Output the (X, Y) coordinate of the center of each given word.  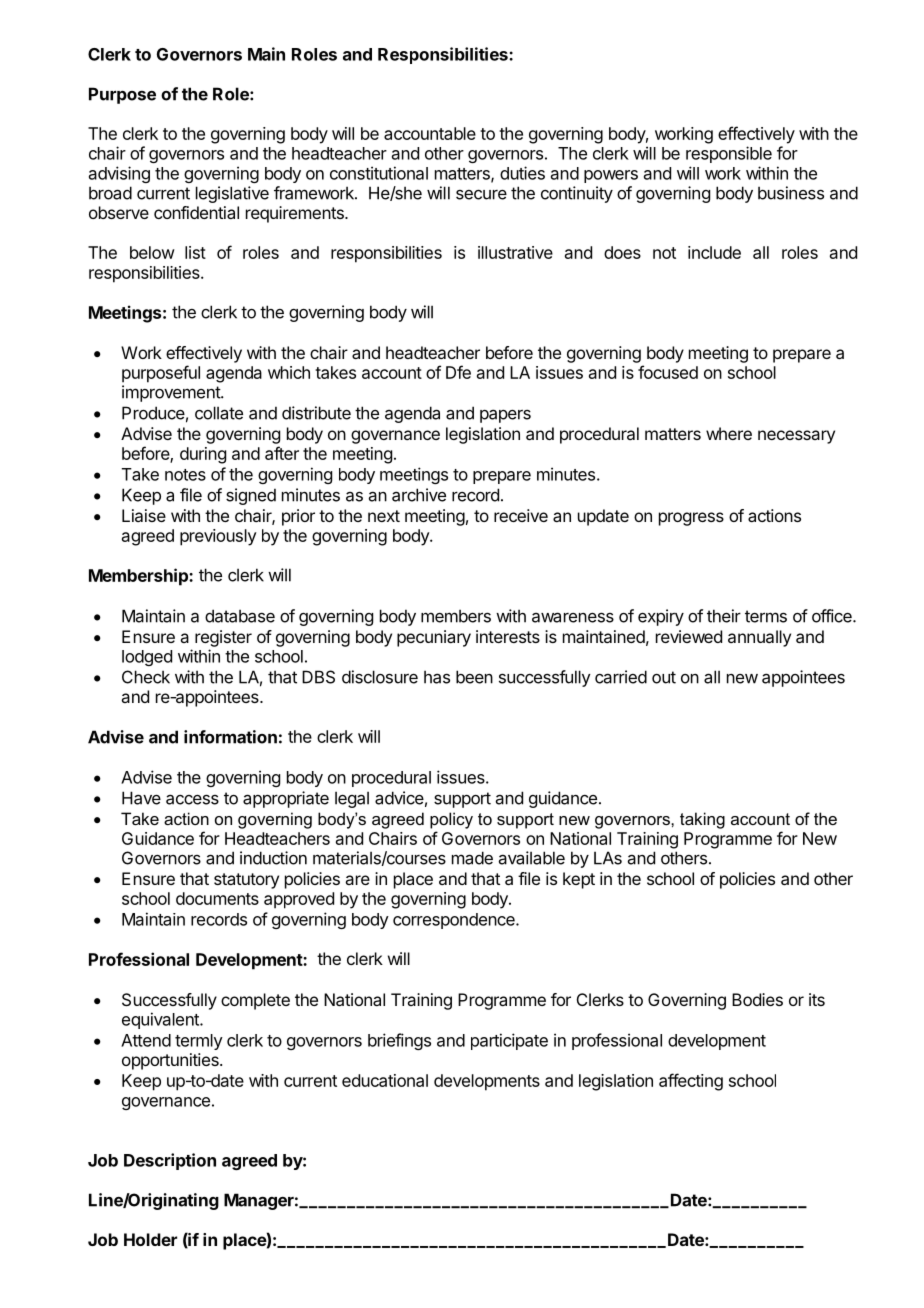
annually (759, 638)
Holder (150, 1239)
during (203, 455)
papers (505, 416)
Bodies (757, 999)
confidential (196, 212)
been (474, 677)
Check (146, 677)
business (791, 193)
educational (385, 1080)
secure (481, 194)
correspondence (455, 921)
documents (217, 898)
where (729, 433)
